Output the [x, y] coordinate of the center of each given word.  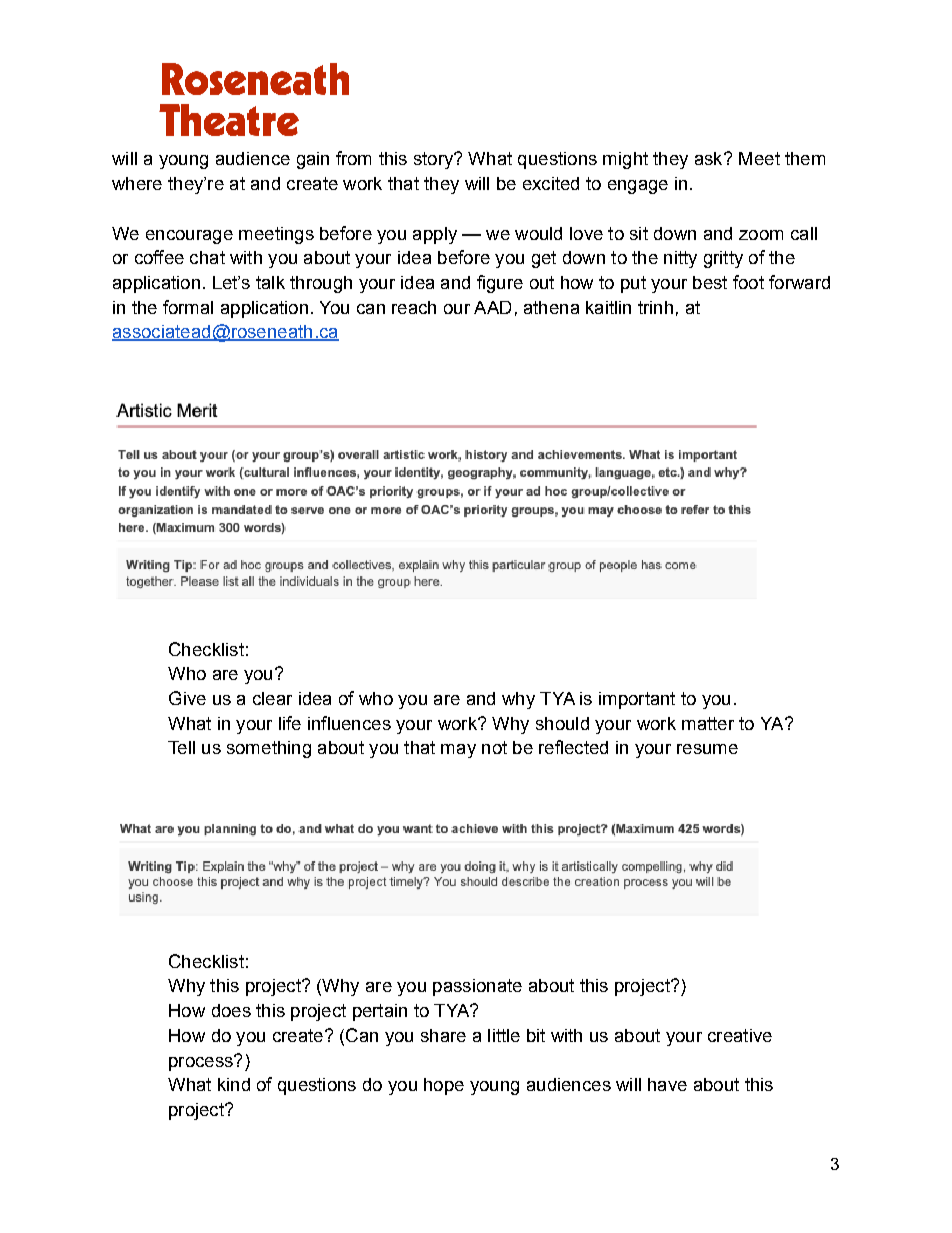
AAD [492, 307]
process [202, 1063]
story [434, 160]
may [458, 751]
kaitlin [608, 307]
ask [710, 158]
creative [740, 1035]
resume [707, 749]
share [443, 1035]
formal [188, 307]
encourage [189, 237]
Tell [181, 747]
